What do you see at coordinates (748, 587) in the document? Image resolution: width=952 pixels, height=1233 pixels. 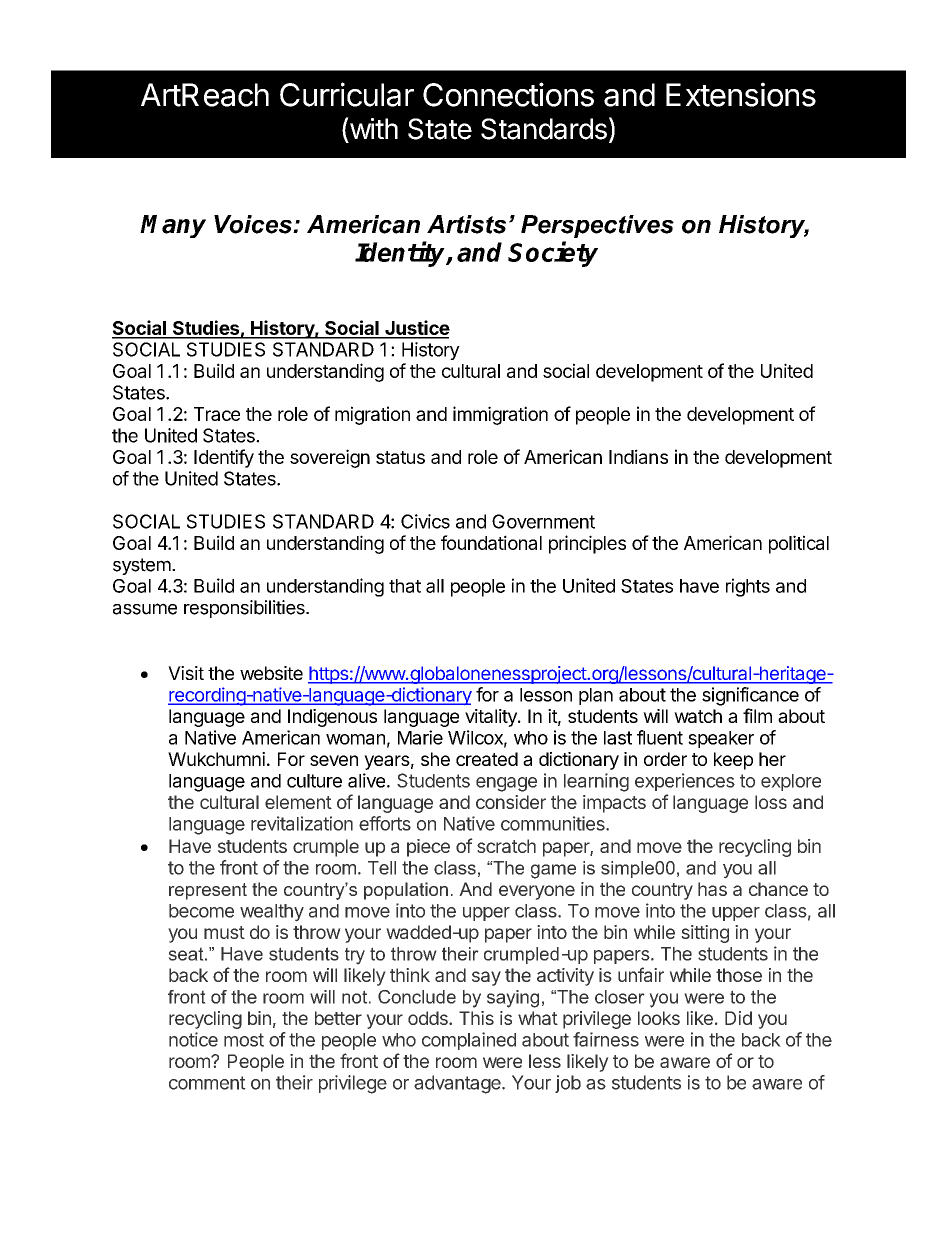 I see `rights` at bounding box center [748, 587].
